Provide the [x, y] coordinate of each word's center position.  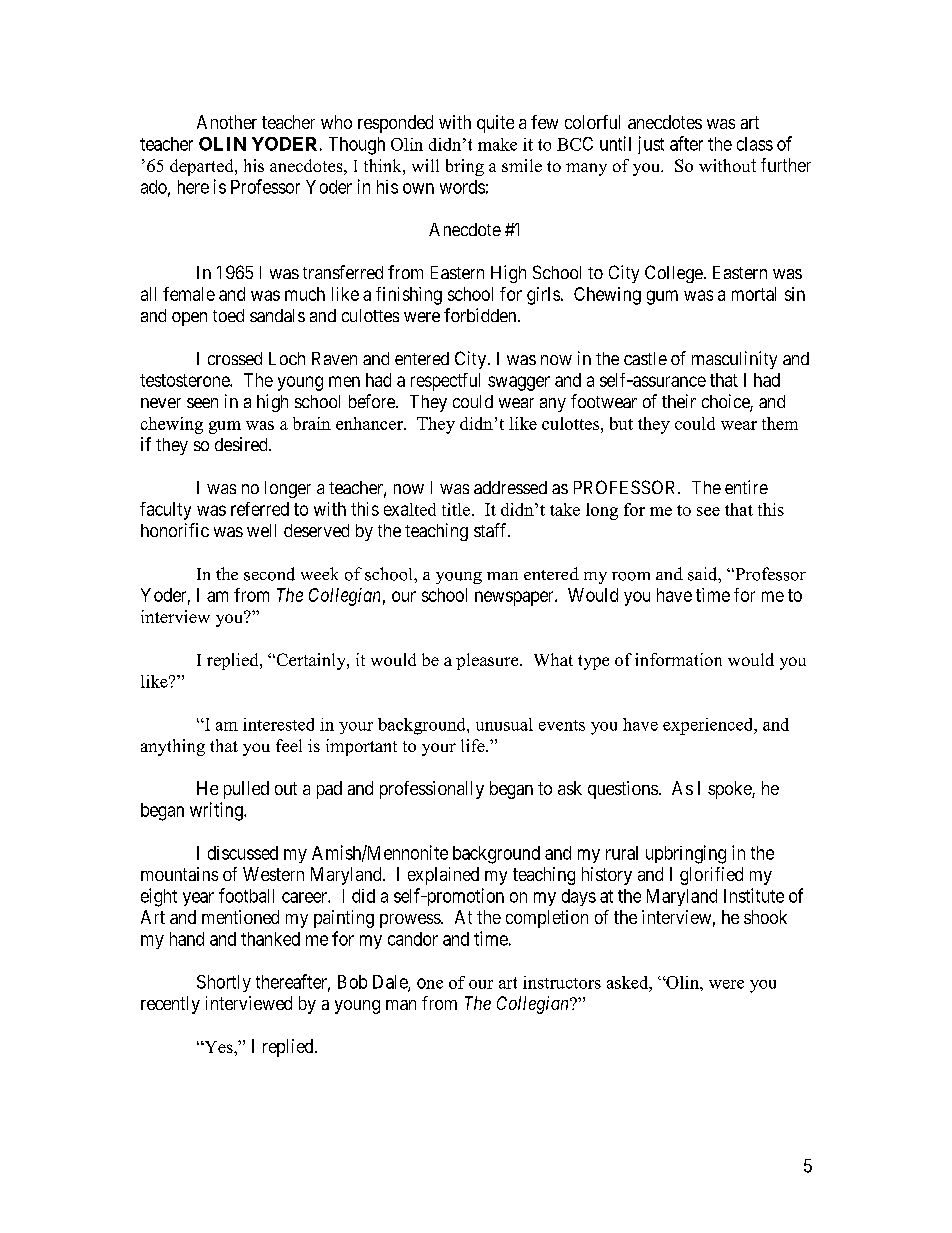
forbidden [481, 315]
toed [228, 315]
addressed [510, 487]
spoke [730, 790]
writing [217, 811]
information [678, 659]
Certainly [311, 661]
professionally [432, 790]
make [497, 144]
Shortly [224, 983]
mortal [754, 294]
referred [260, 509]
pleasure [488, 661]
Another [227, 122]
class [755, 144]
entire [746, 487]
